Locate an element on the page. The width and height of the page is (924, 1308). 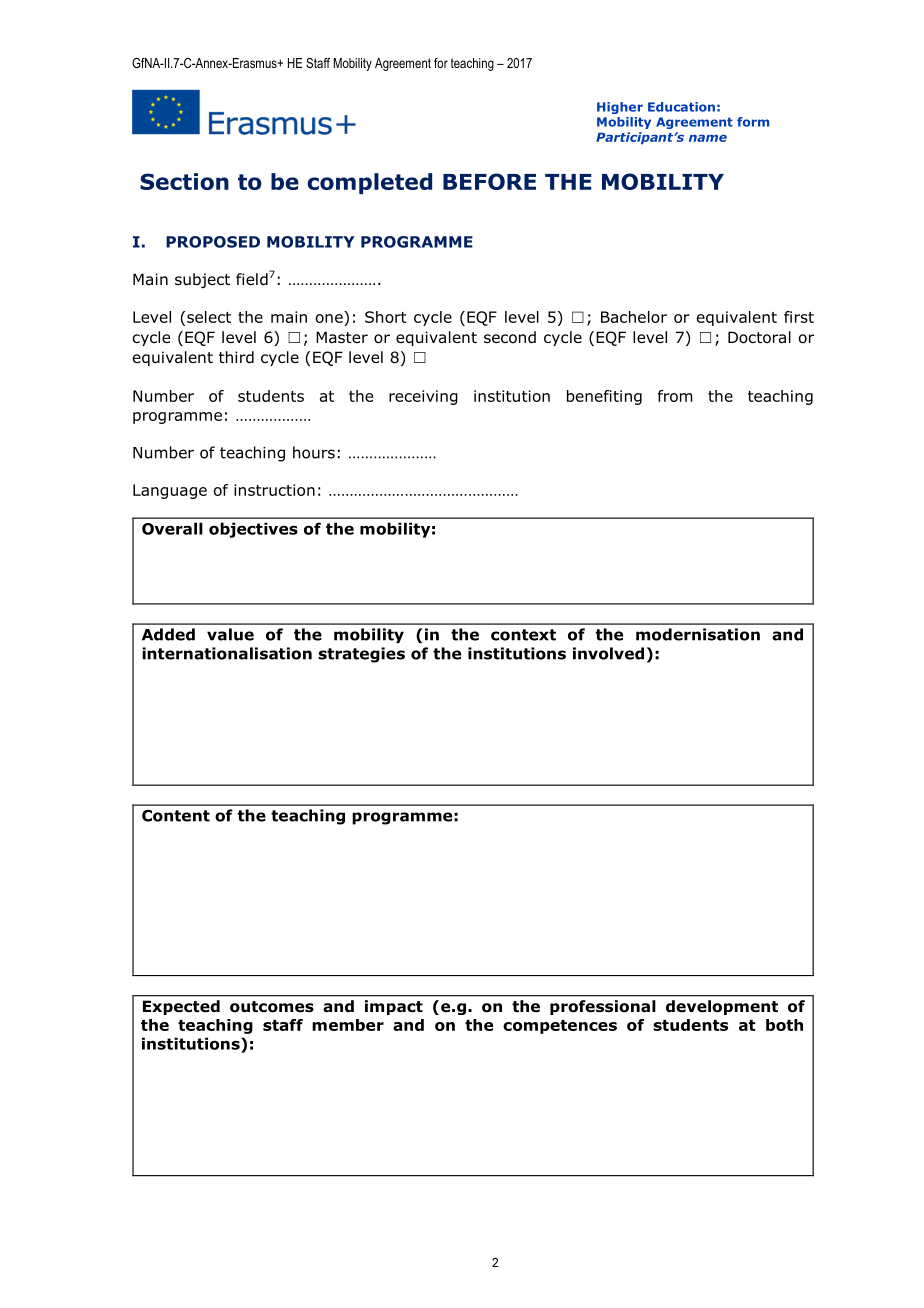
name is located at coordinates (708, 138).
